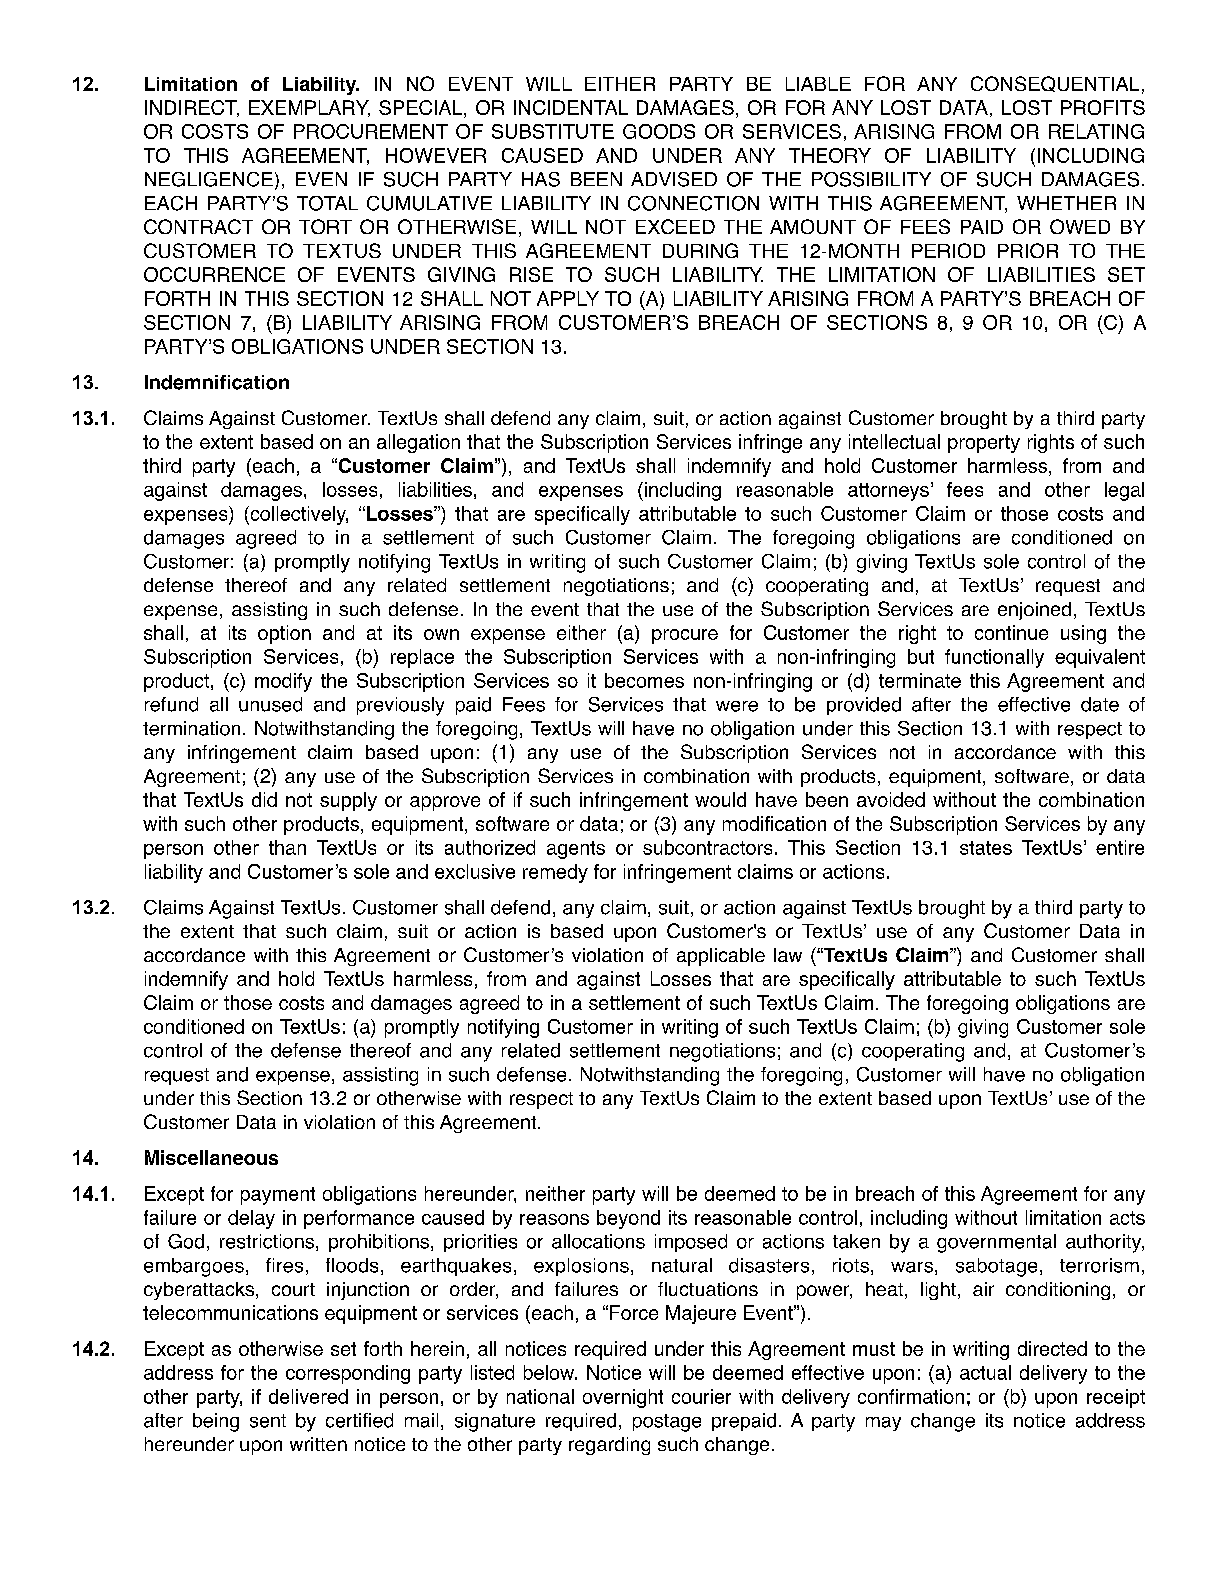 This image has width=1217, height=1575. What do you see at coordinates (418, 443) in the image?
I see `allegation` at bounding box center [418, 443].
